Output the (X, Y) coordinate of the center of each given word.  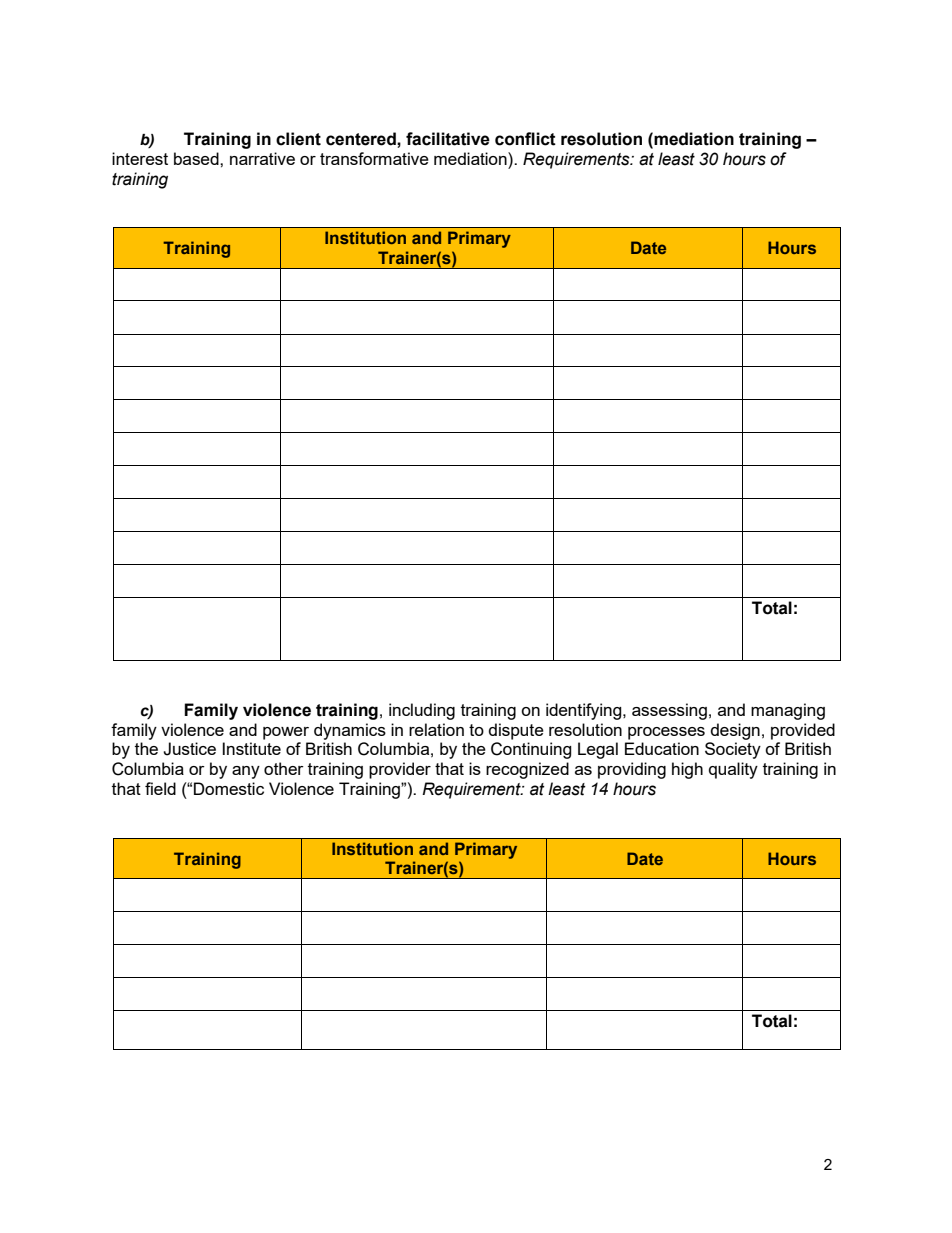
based (197, 158)
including (422, 711)
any (246, 772)
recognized (527, 770)
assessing (669, 711)
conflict (525, 139)
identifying (585, 711)
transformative (374, 158)
